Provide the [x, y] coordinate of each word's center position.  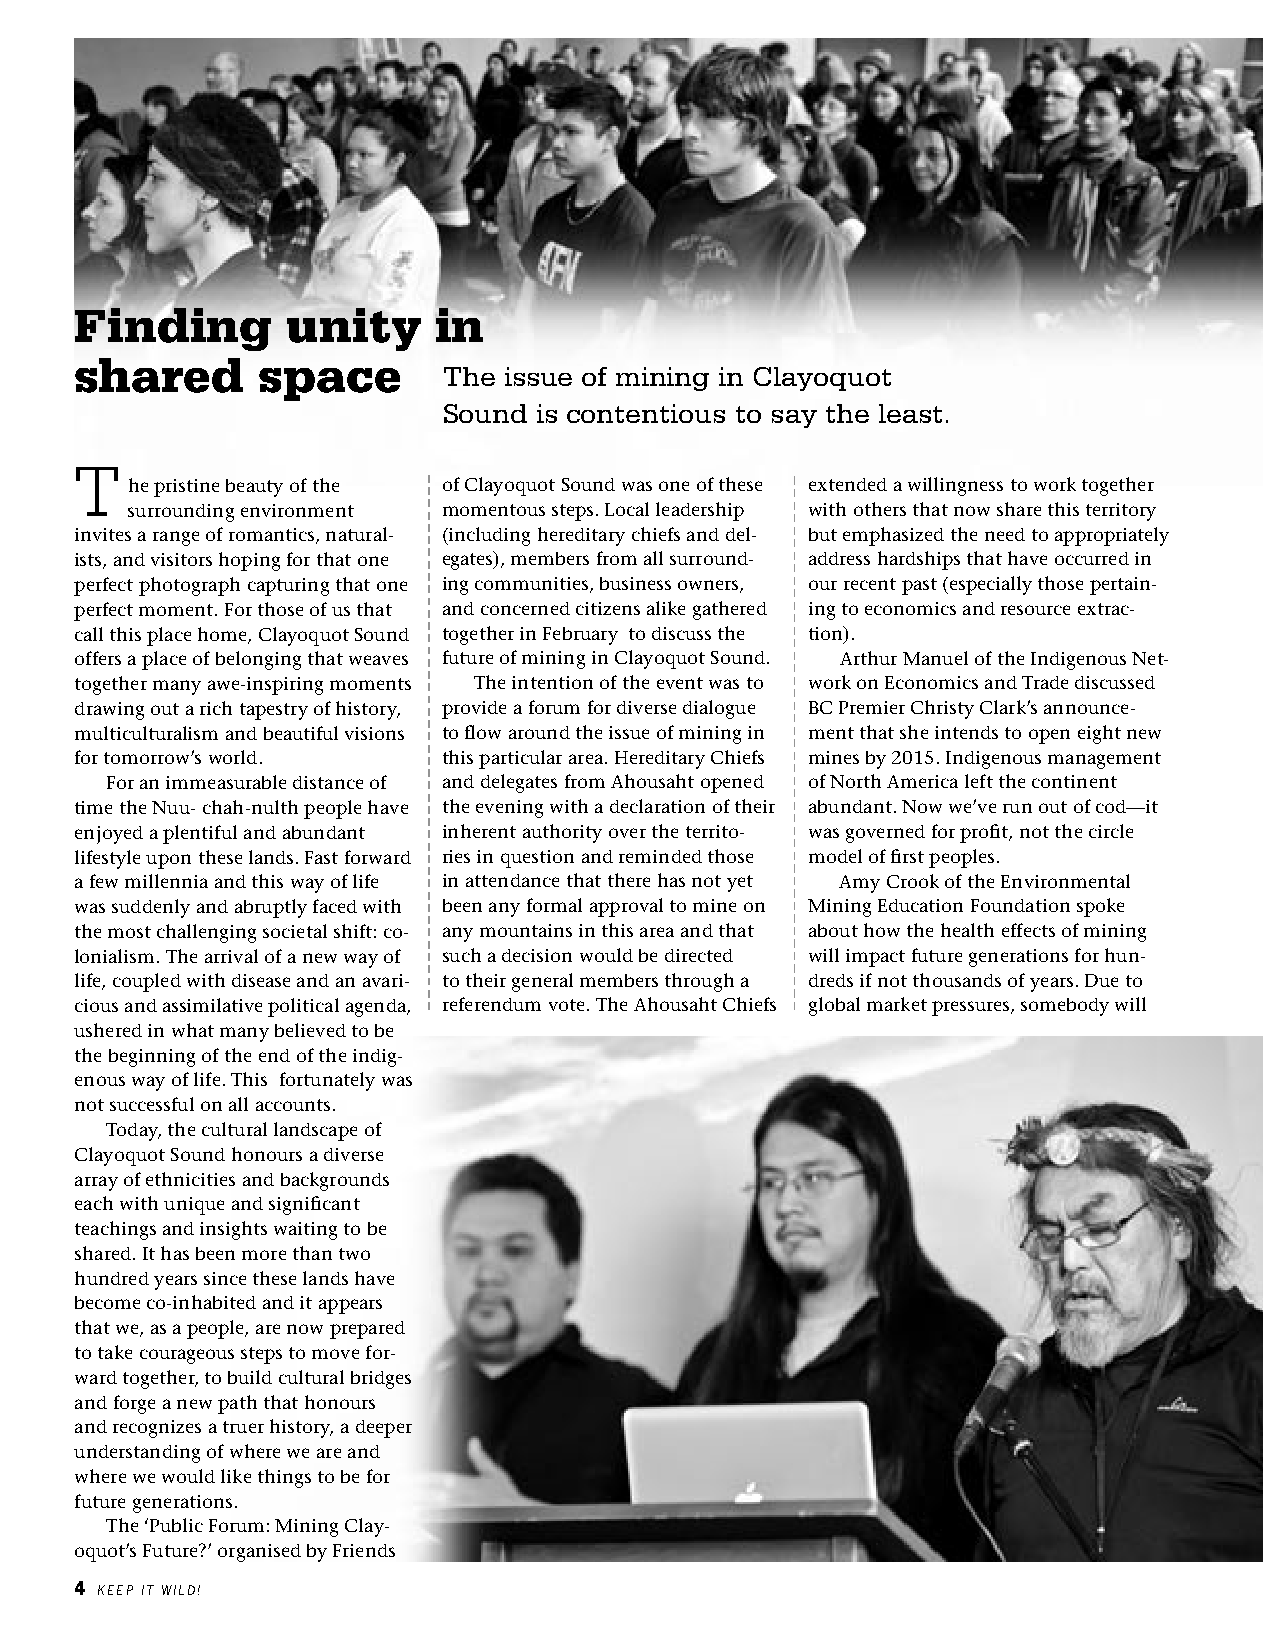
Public [176, 1525]
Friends [364, 1550]
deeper [384, 1429]
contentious [646, 413]
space [329, 384]
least [910, 413]
